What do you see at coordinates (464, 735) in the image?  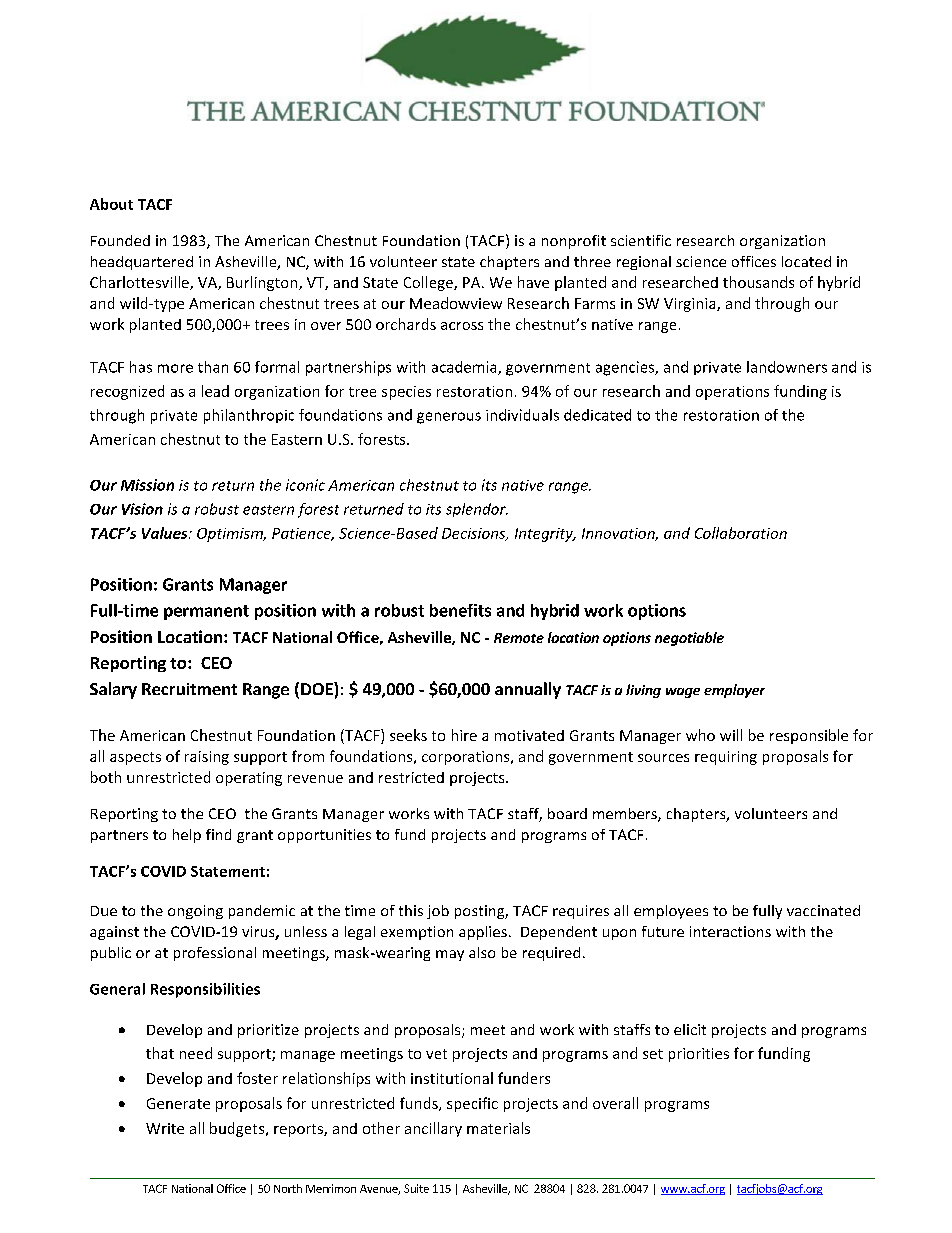 I see `hire` at bounding box center [464, 735].
